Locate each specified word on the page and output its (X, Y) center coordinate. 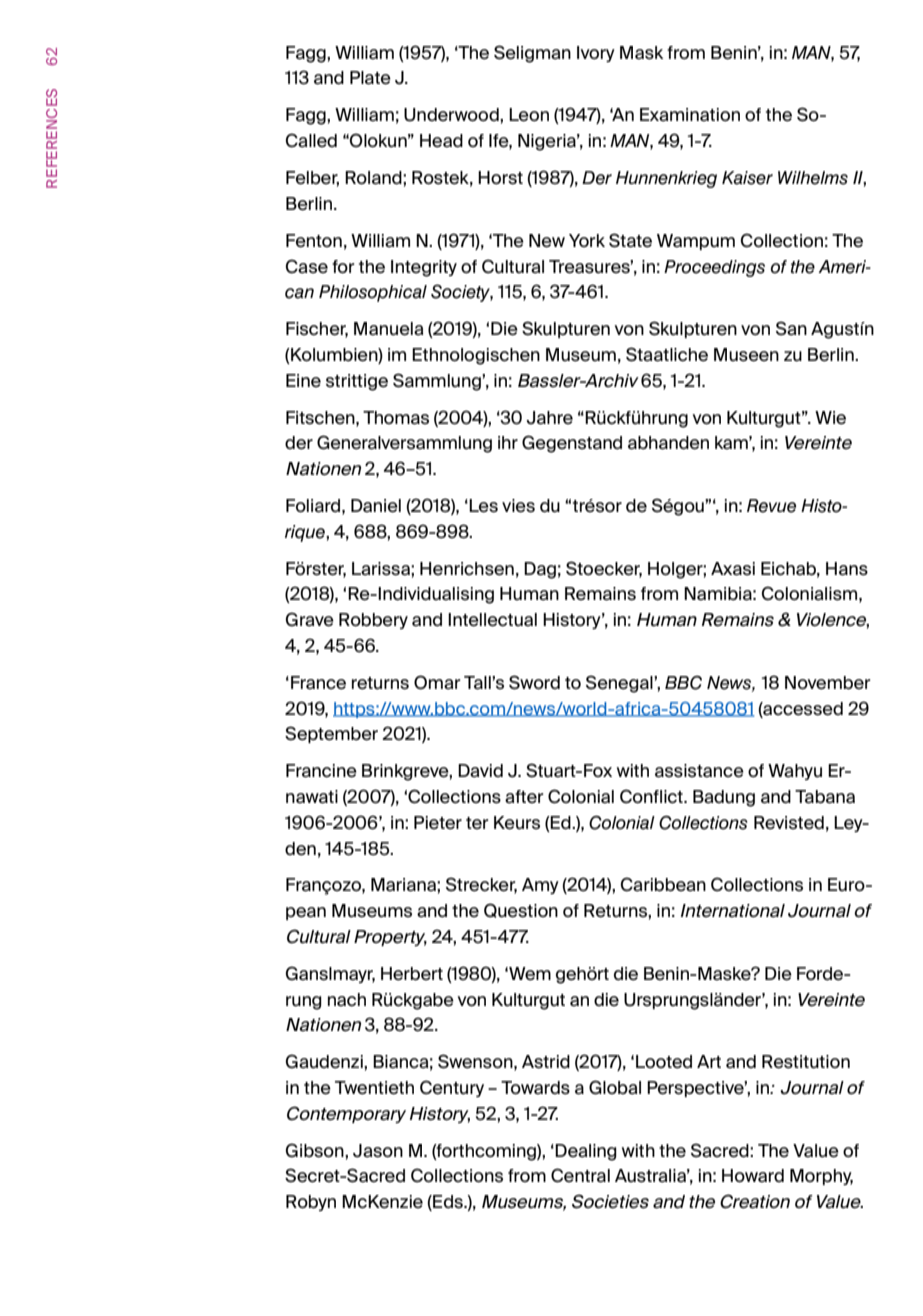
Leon (529, 115)
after (524, 797)
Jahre (549, 418)
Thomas (396, 418)
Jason (378, 1151)
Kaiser (747, 178)
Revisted (789, 823)
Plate (370, 78)
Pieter (438, 823)
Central (580, 1175)
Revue (771, 506)
